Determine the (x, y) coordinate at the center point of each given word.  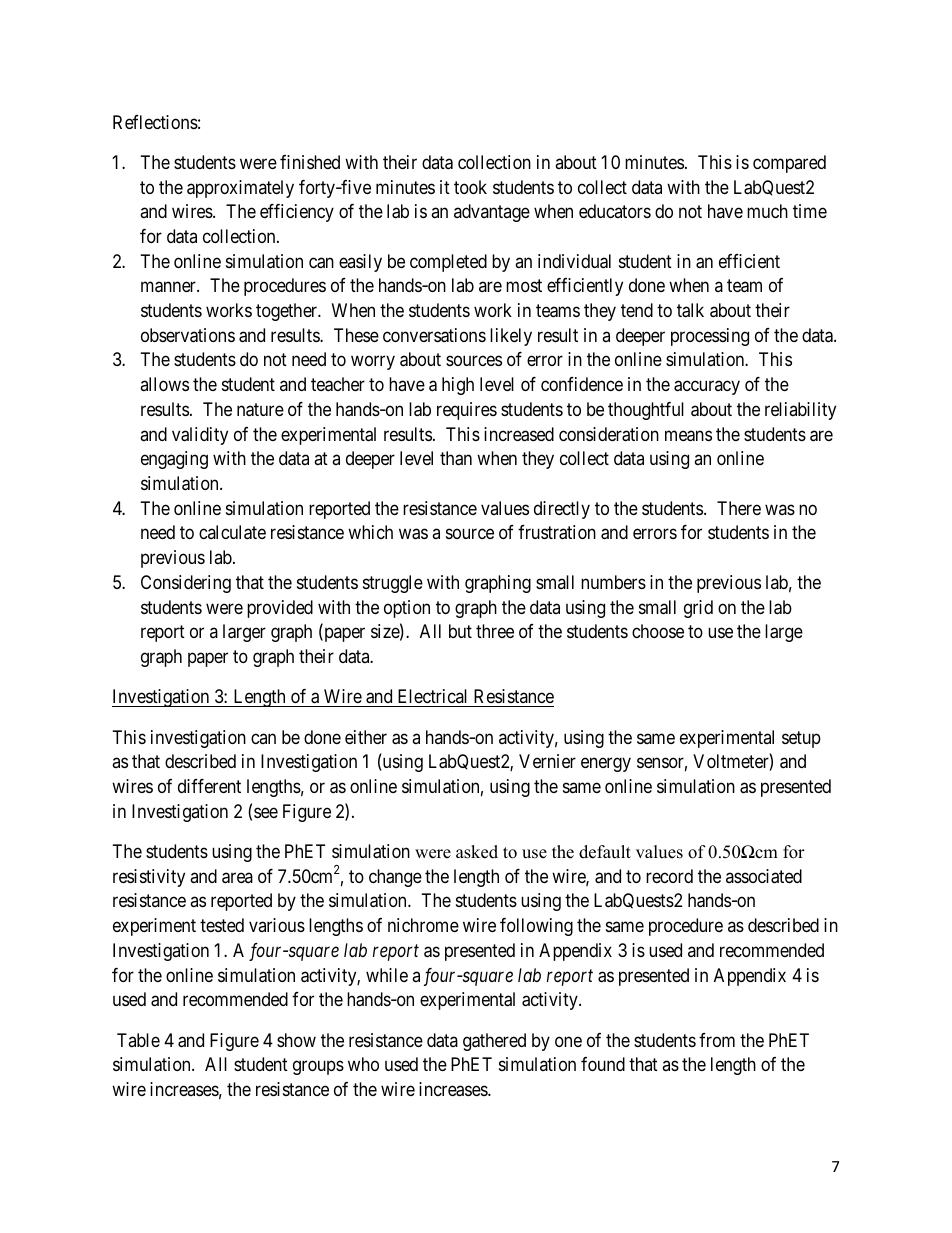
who (363, 1064)
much (767, 211)
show (296, 1040)
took (470, 187)
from (717, 1040)
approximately (240, 189)
